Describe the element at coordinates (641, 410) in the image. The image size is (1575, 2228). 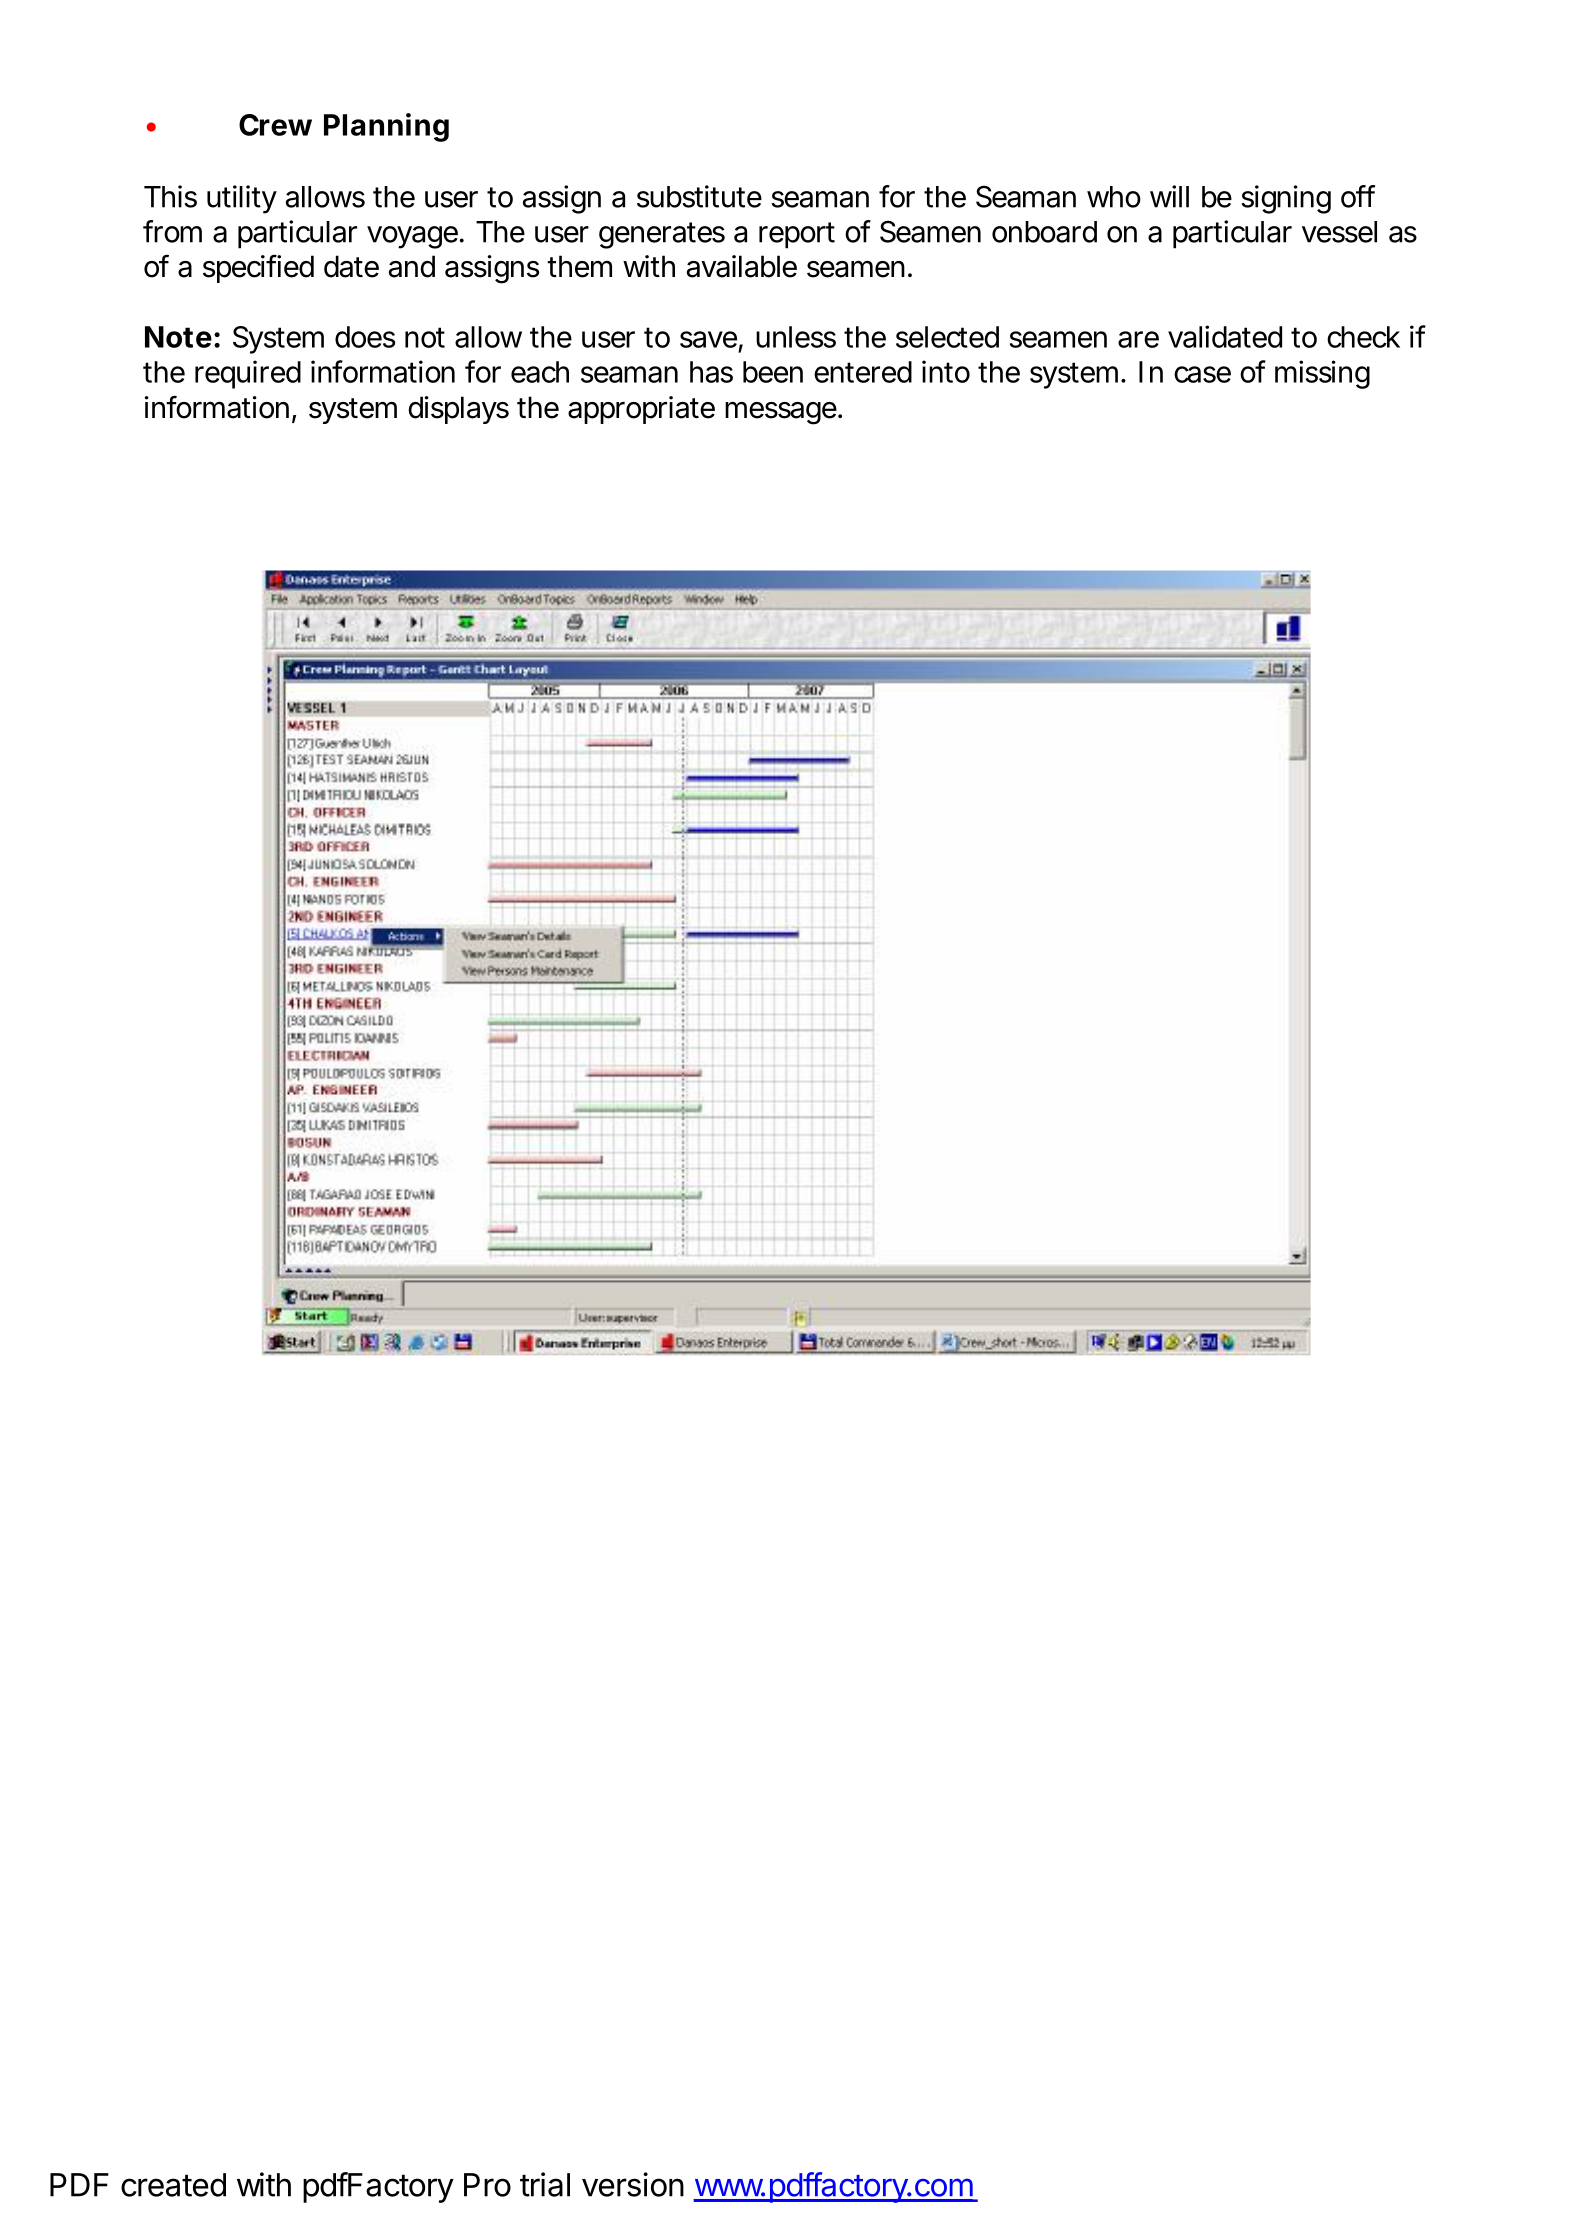
I see `appropriate` at that location.
